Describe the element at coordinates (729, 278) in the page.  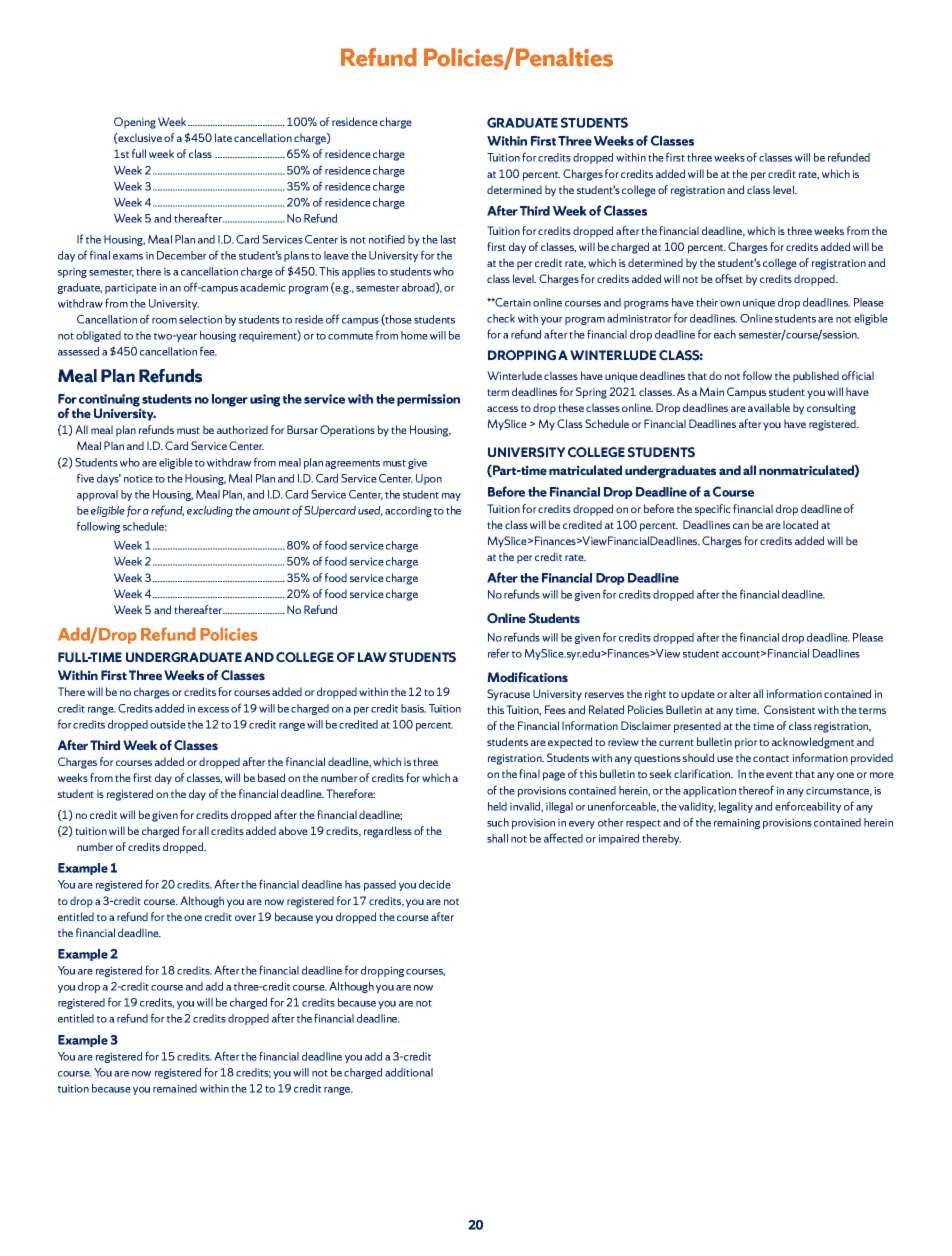
I see `offset` at that location.
